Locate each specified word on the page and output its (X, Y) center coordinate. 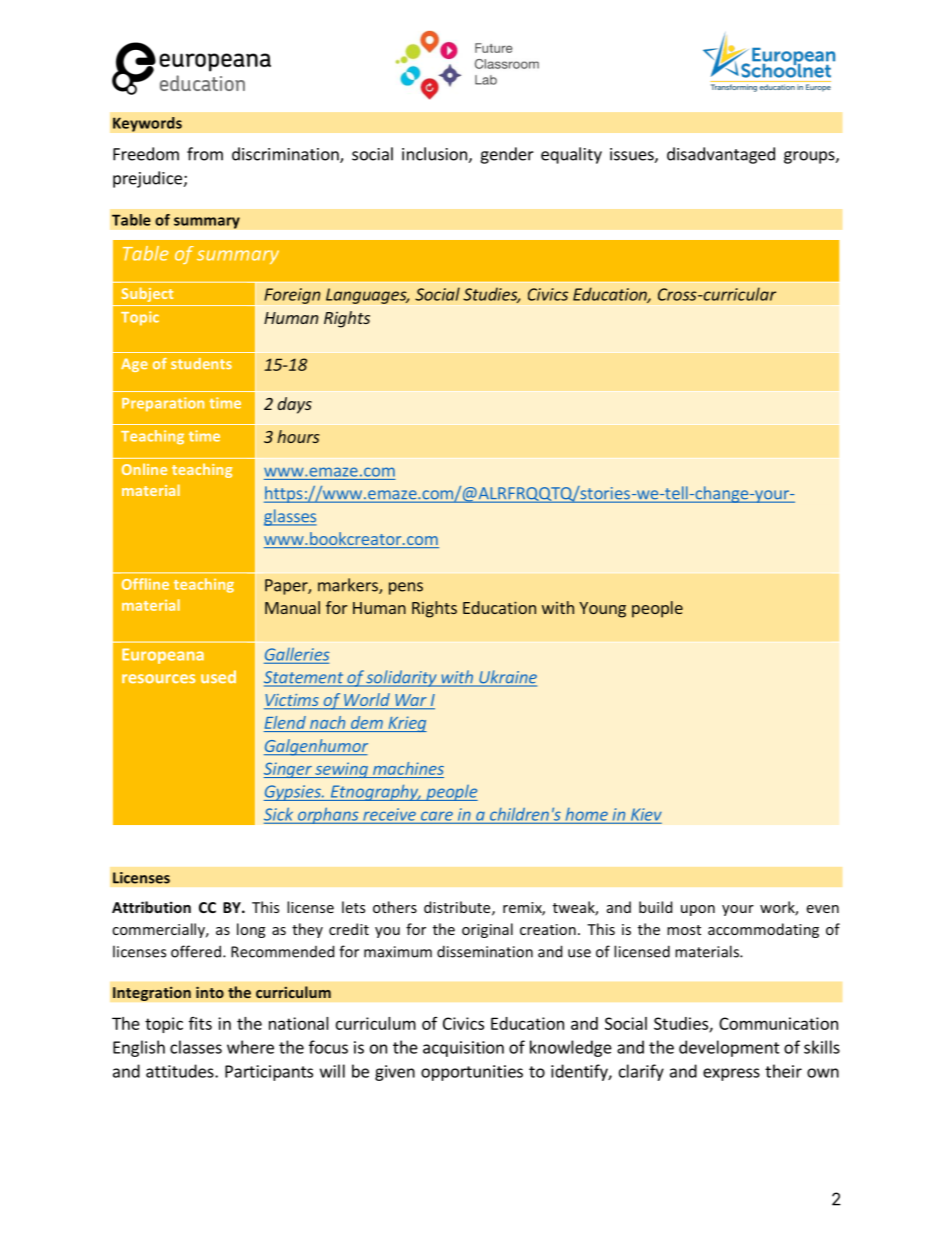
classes (196, 1047)
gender (507, 155)
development (729, 1048)
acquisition (463, 1049)
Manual (292, 607)
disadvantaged (721, 155)
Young (602, 610)
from (205, 154)
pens (406, 588)
